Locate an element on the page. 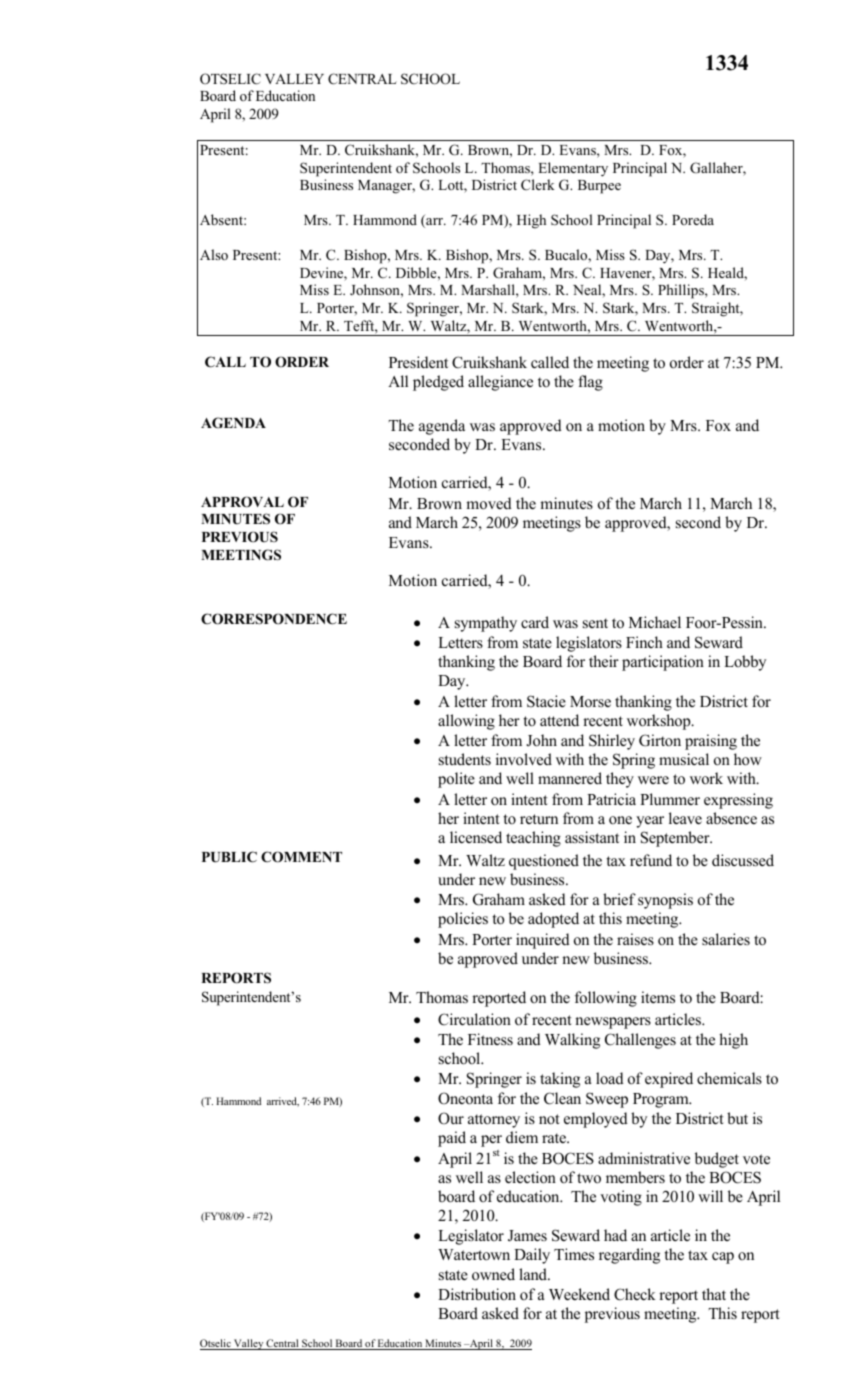 The height and width of the image is (1400, 849). Watertown is located at coordinates (474, 1255).
